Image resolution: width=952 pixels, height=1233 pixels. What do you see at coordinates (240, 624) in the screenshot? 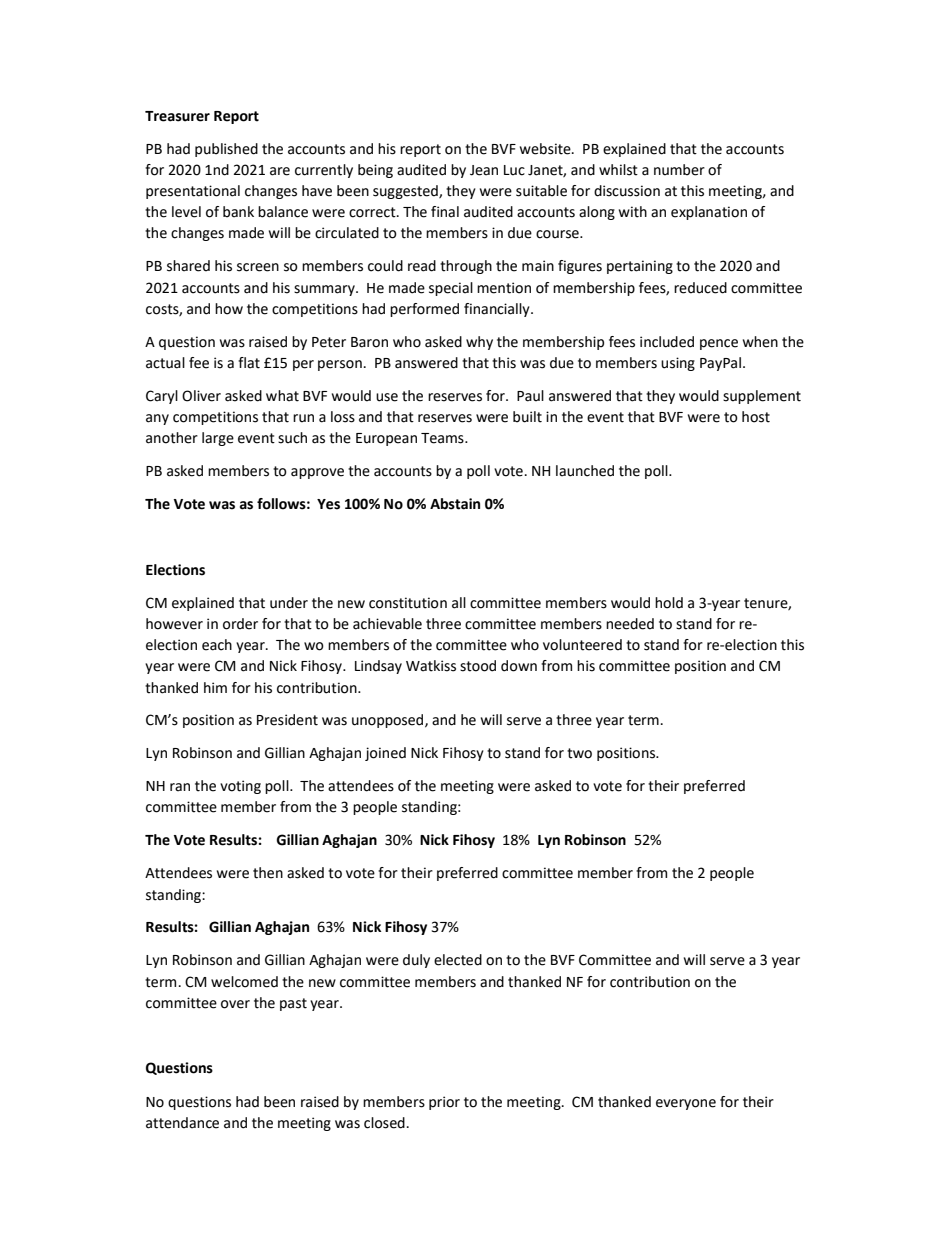
I see `order` at bounding box center [240, 624].
